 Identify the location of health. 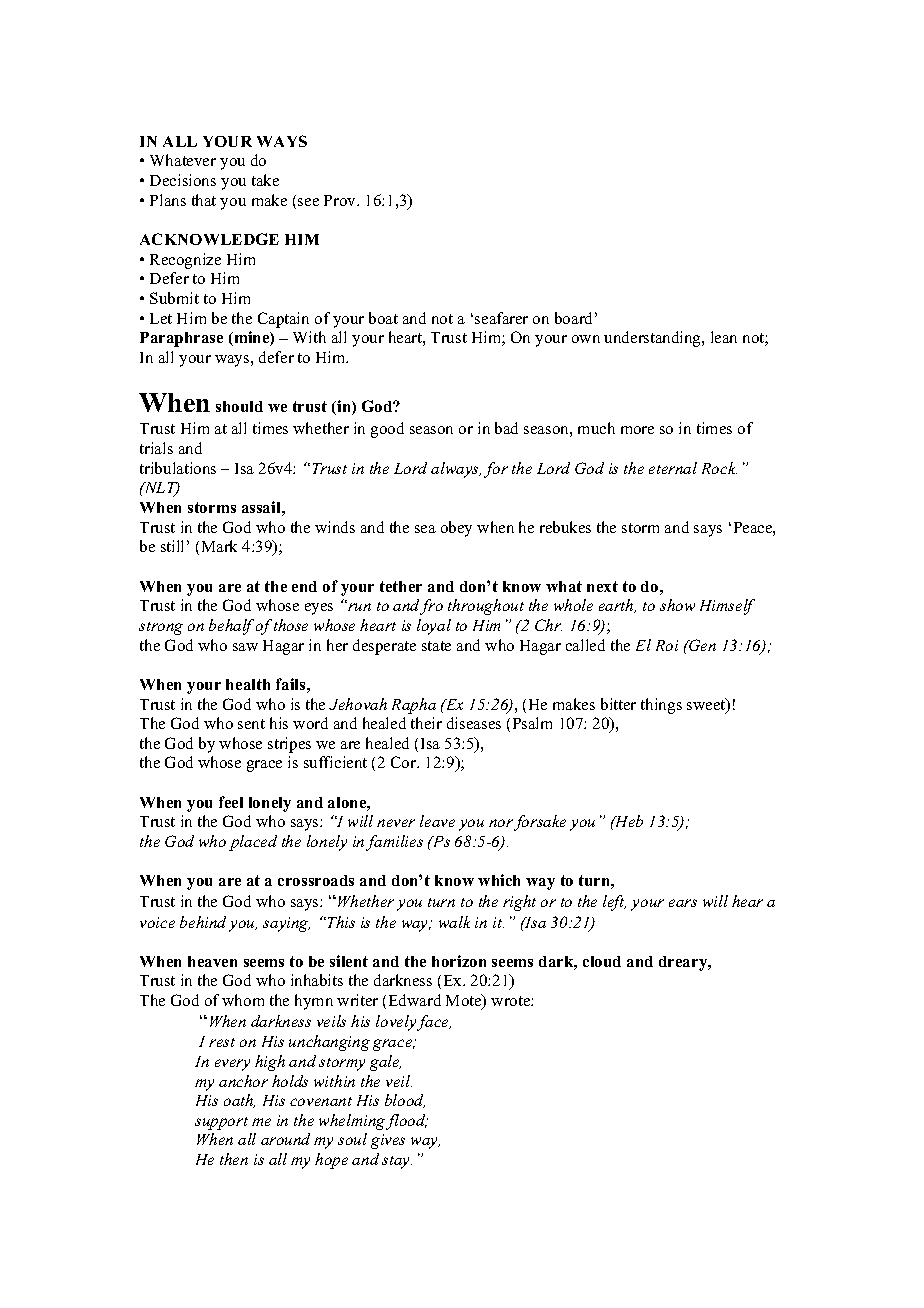
(248, 684).
